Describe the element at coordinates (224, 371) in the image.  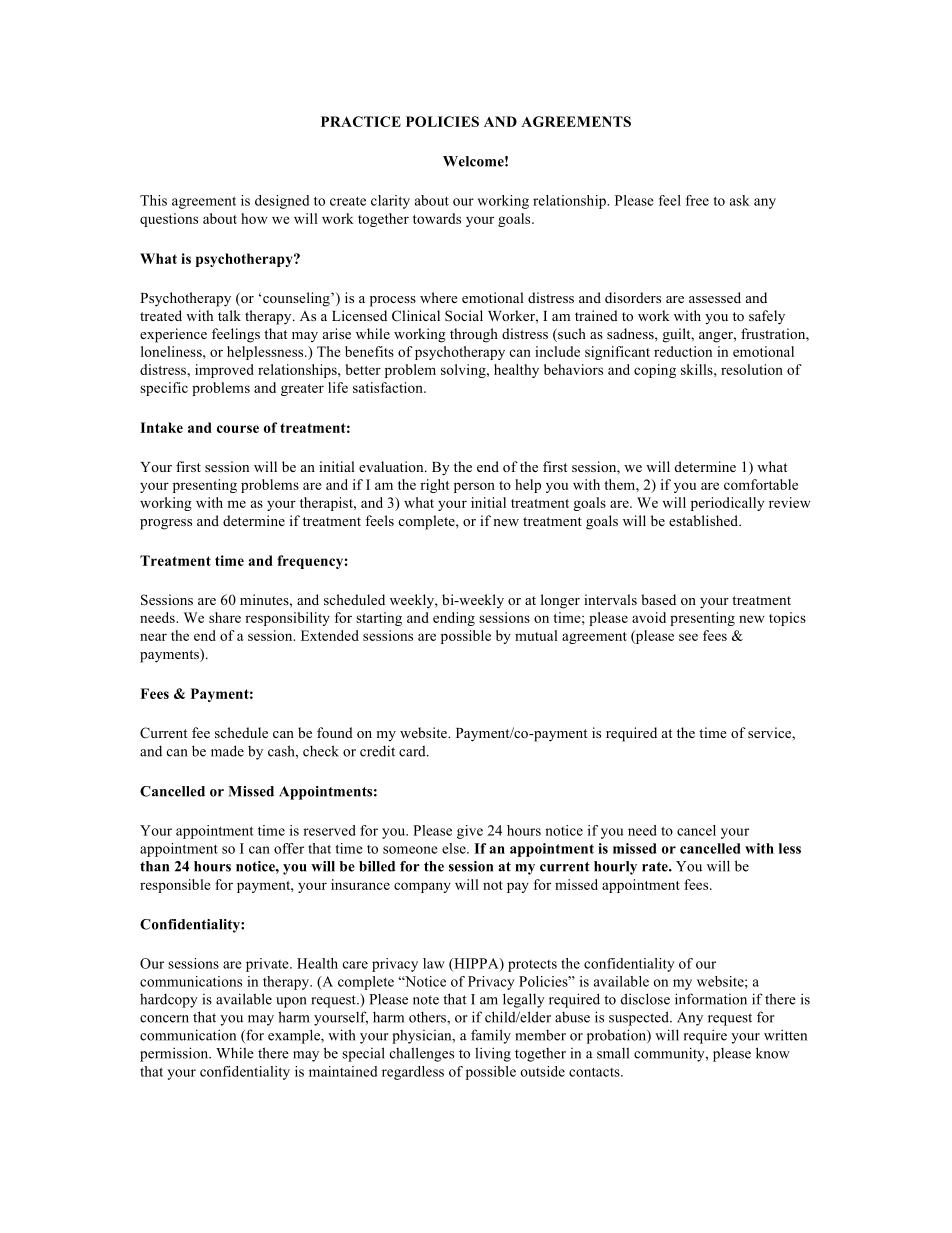
I see `improved` at that location.
